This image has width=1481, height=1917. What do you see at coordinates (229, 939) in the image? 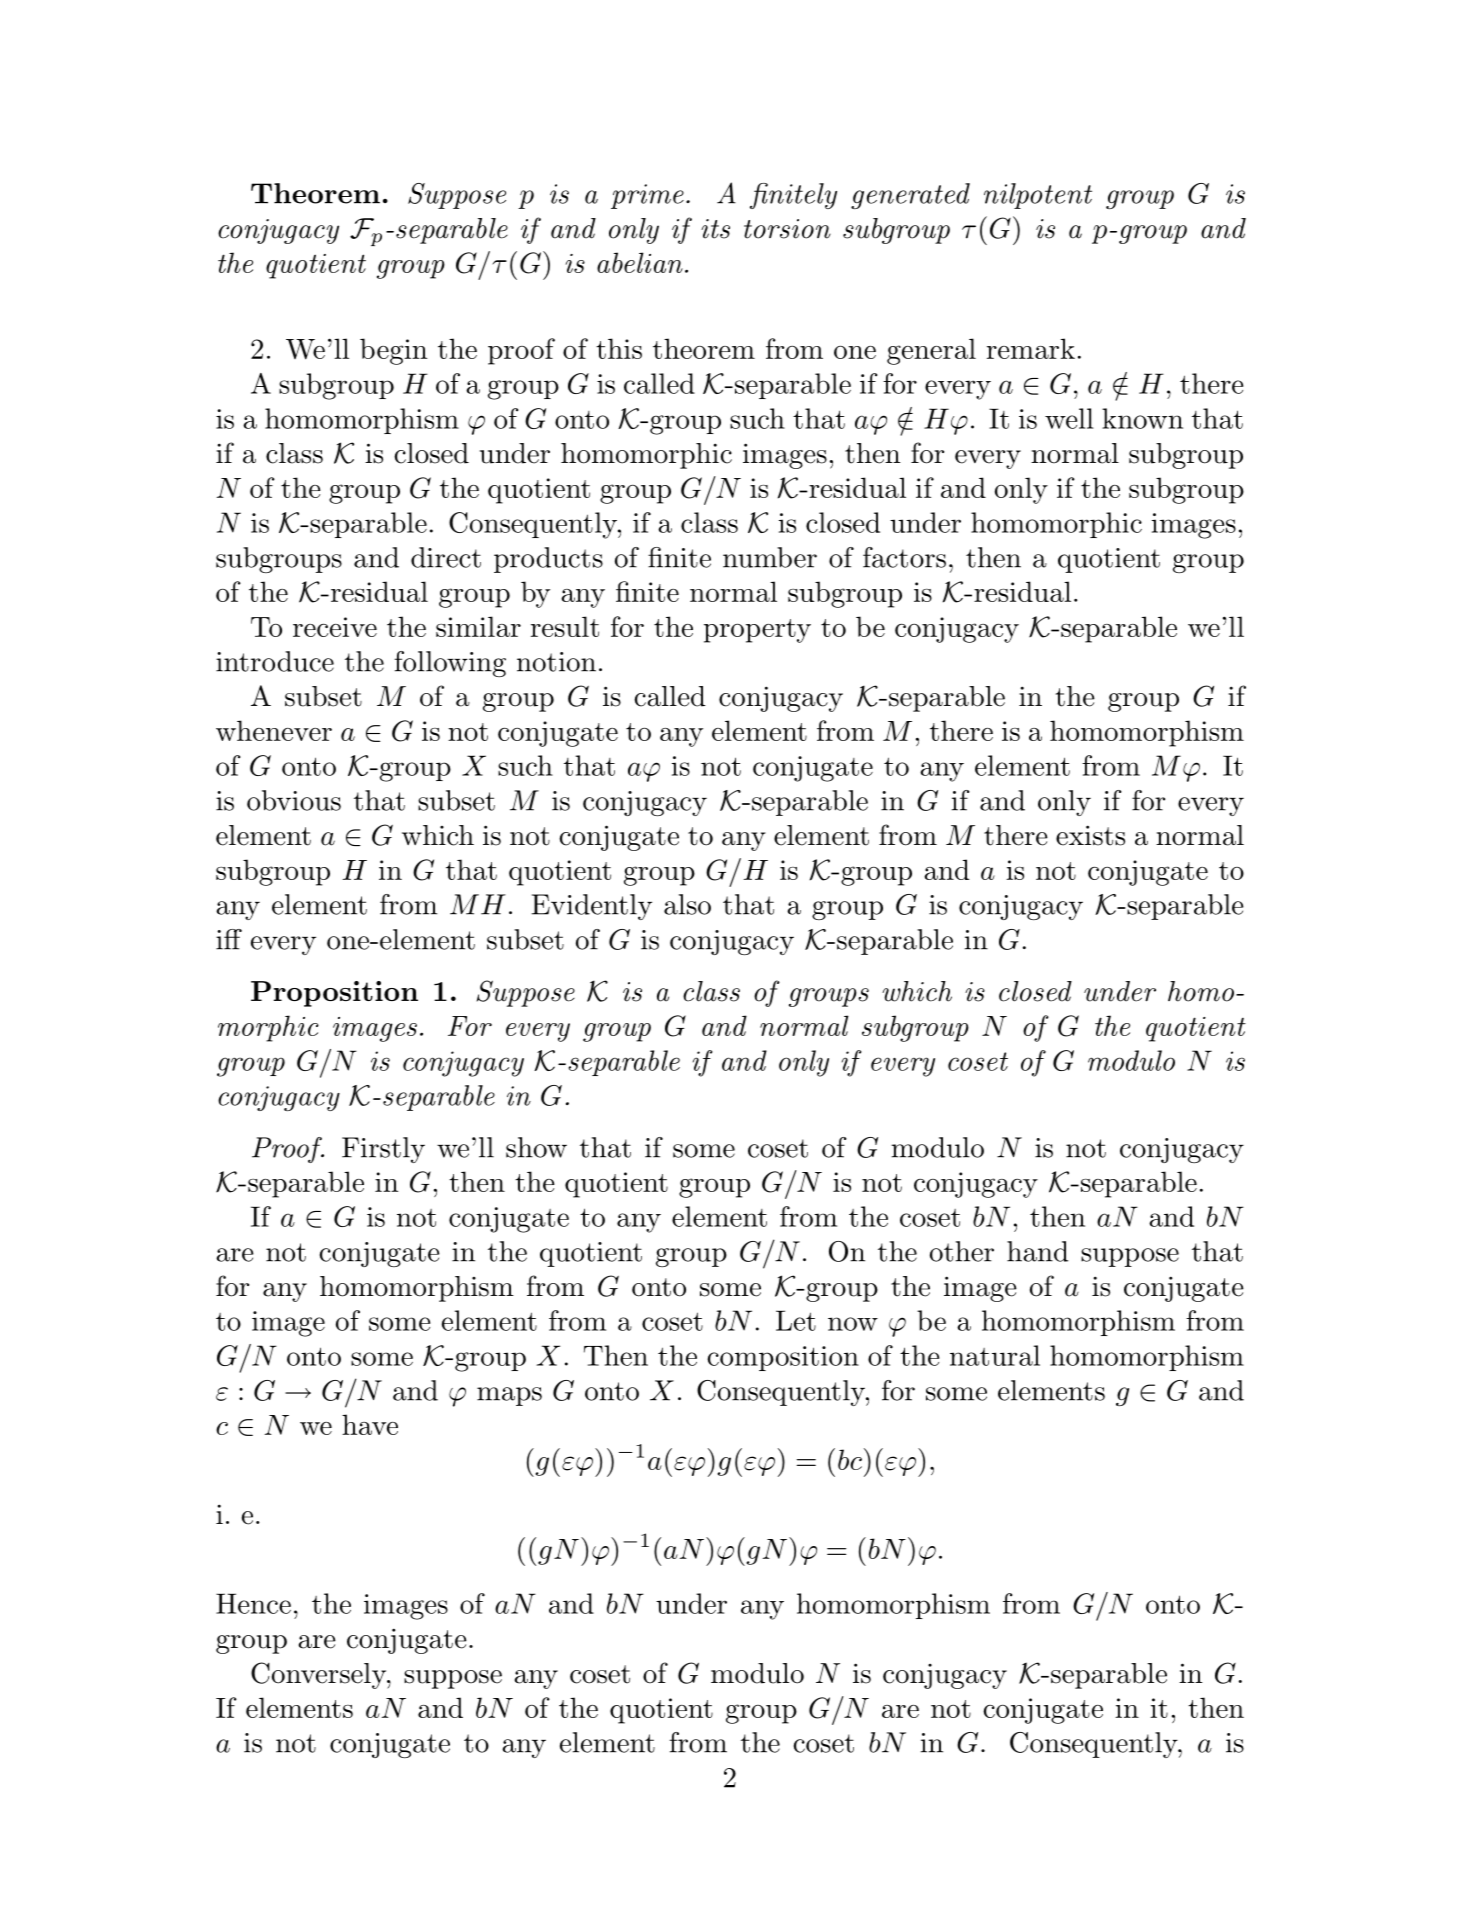
I see `iff` at bounding box center [229, 939].
